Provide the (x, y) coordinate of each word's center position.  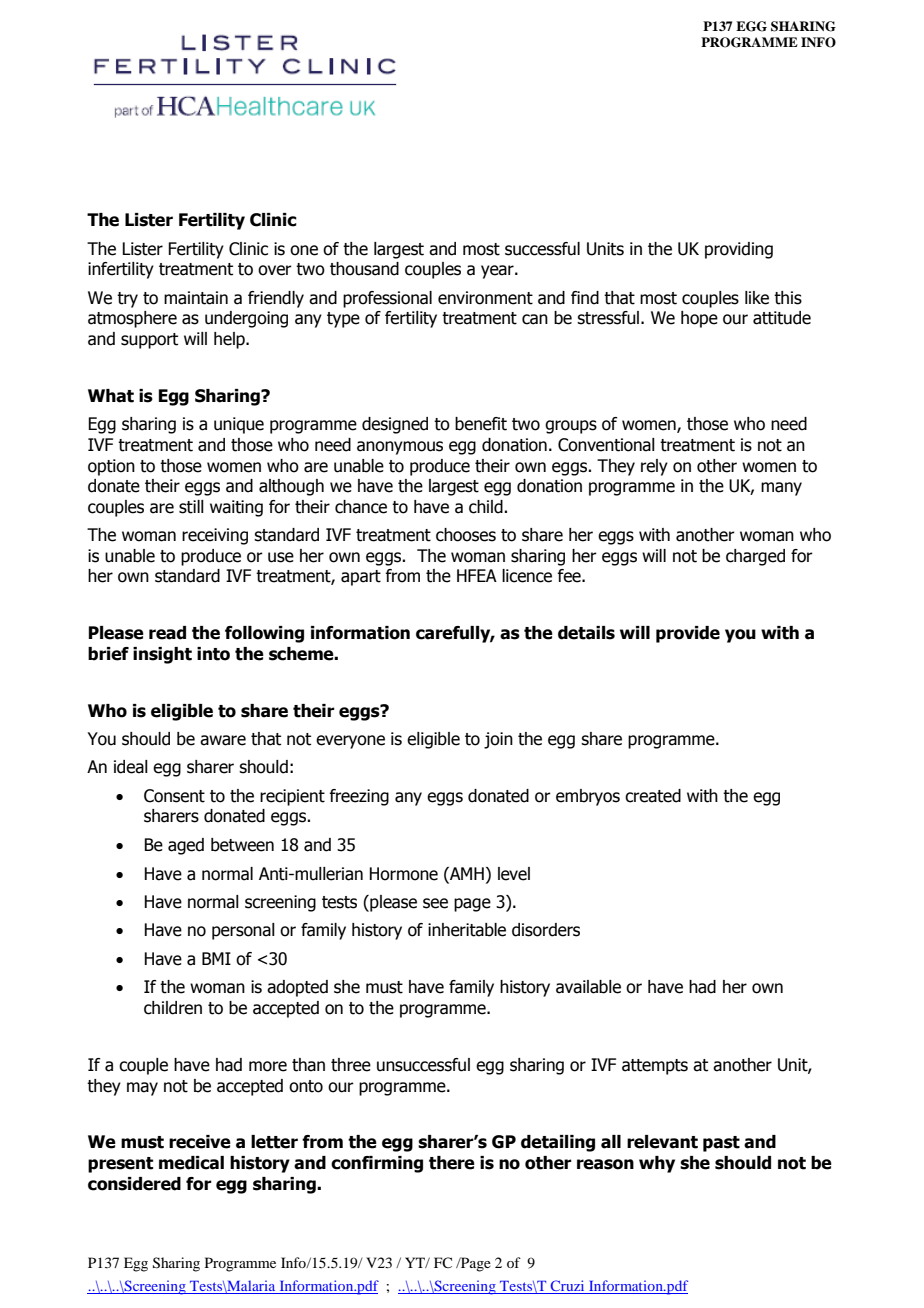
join (498, 740)
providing (739, 250)
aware (223, 740)
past (721, 1144)
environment (485, 298)
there (452, 1163)
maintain (196, 298)
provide (688, 634)
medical (191, 1163)
